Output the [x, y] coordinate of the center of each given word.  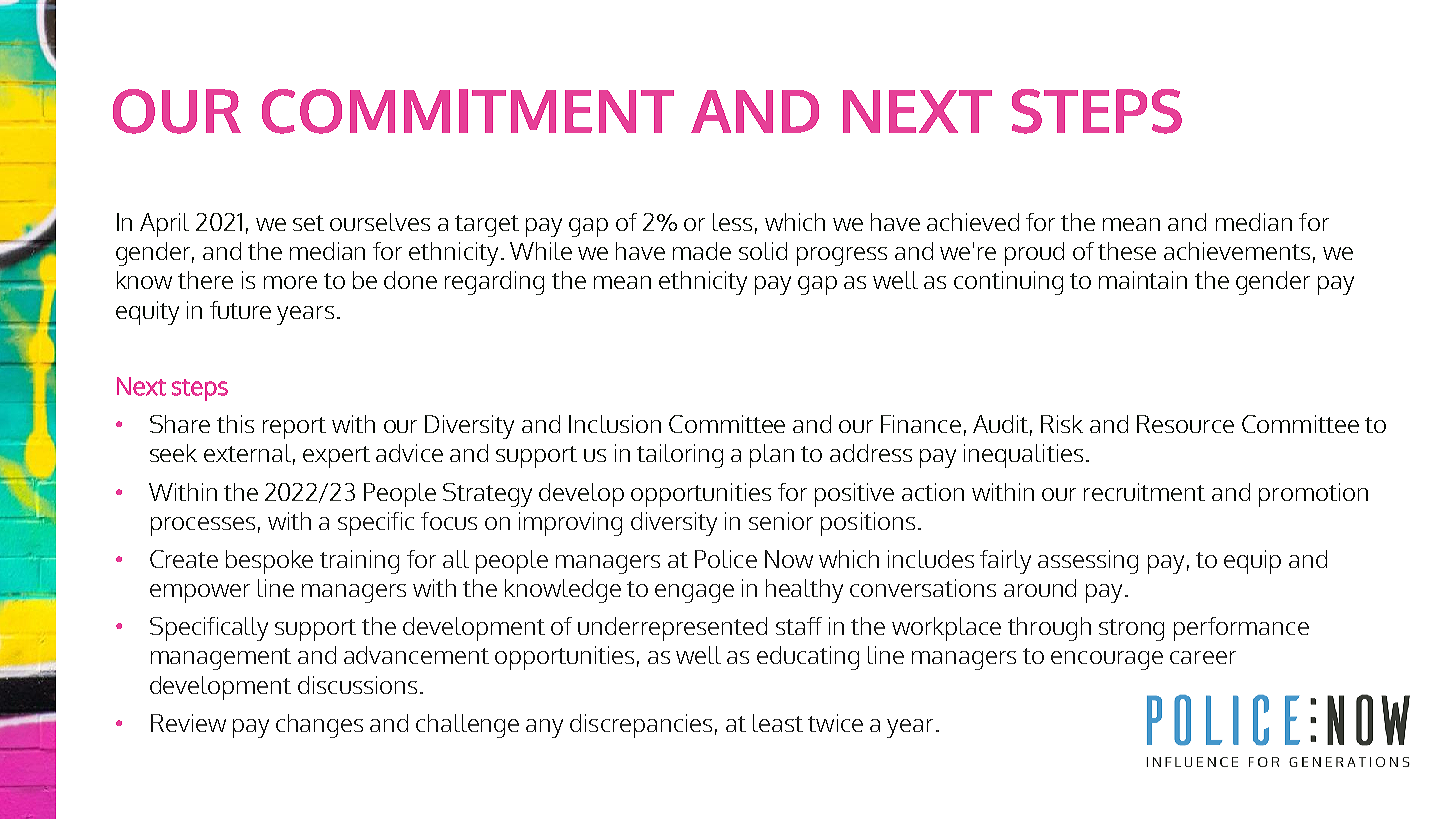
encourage [1107, 660]
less [732, 222]
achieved [973, 222]
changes [319, 726]
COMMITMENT [468, 111]
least [778, 723]
